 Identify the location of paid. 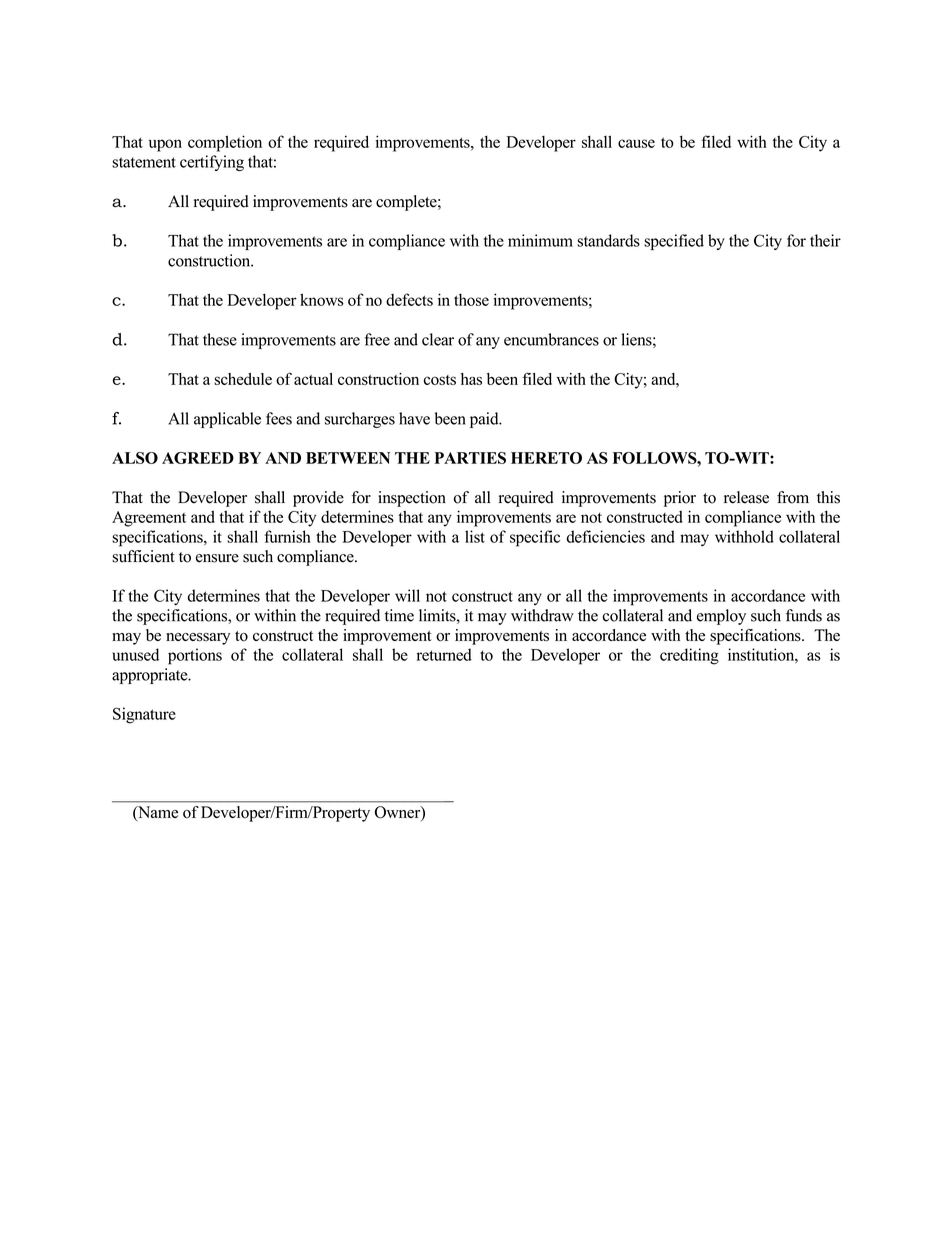
(485, 420).
